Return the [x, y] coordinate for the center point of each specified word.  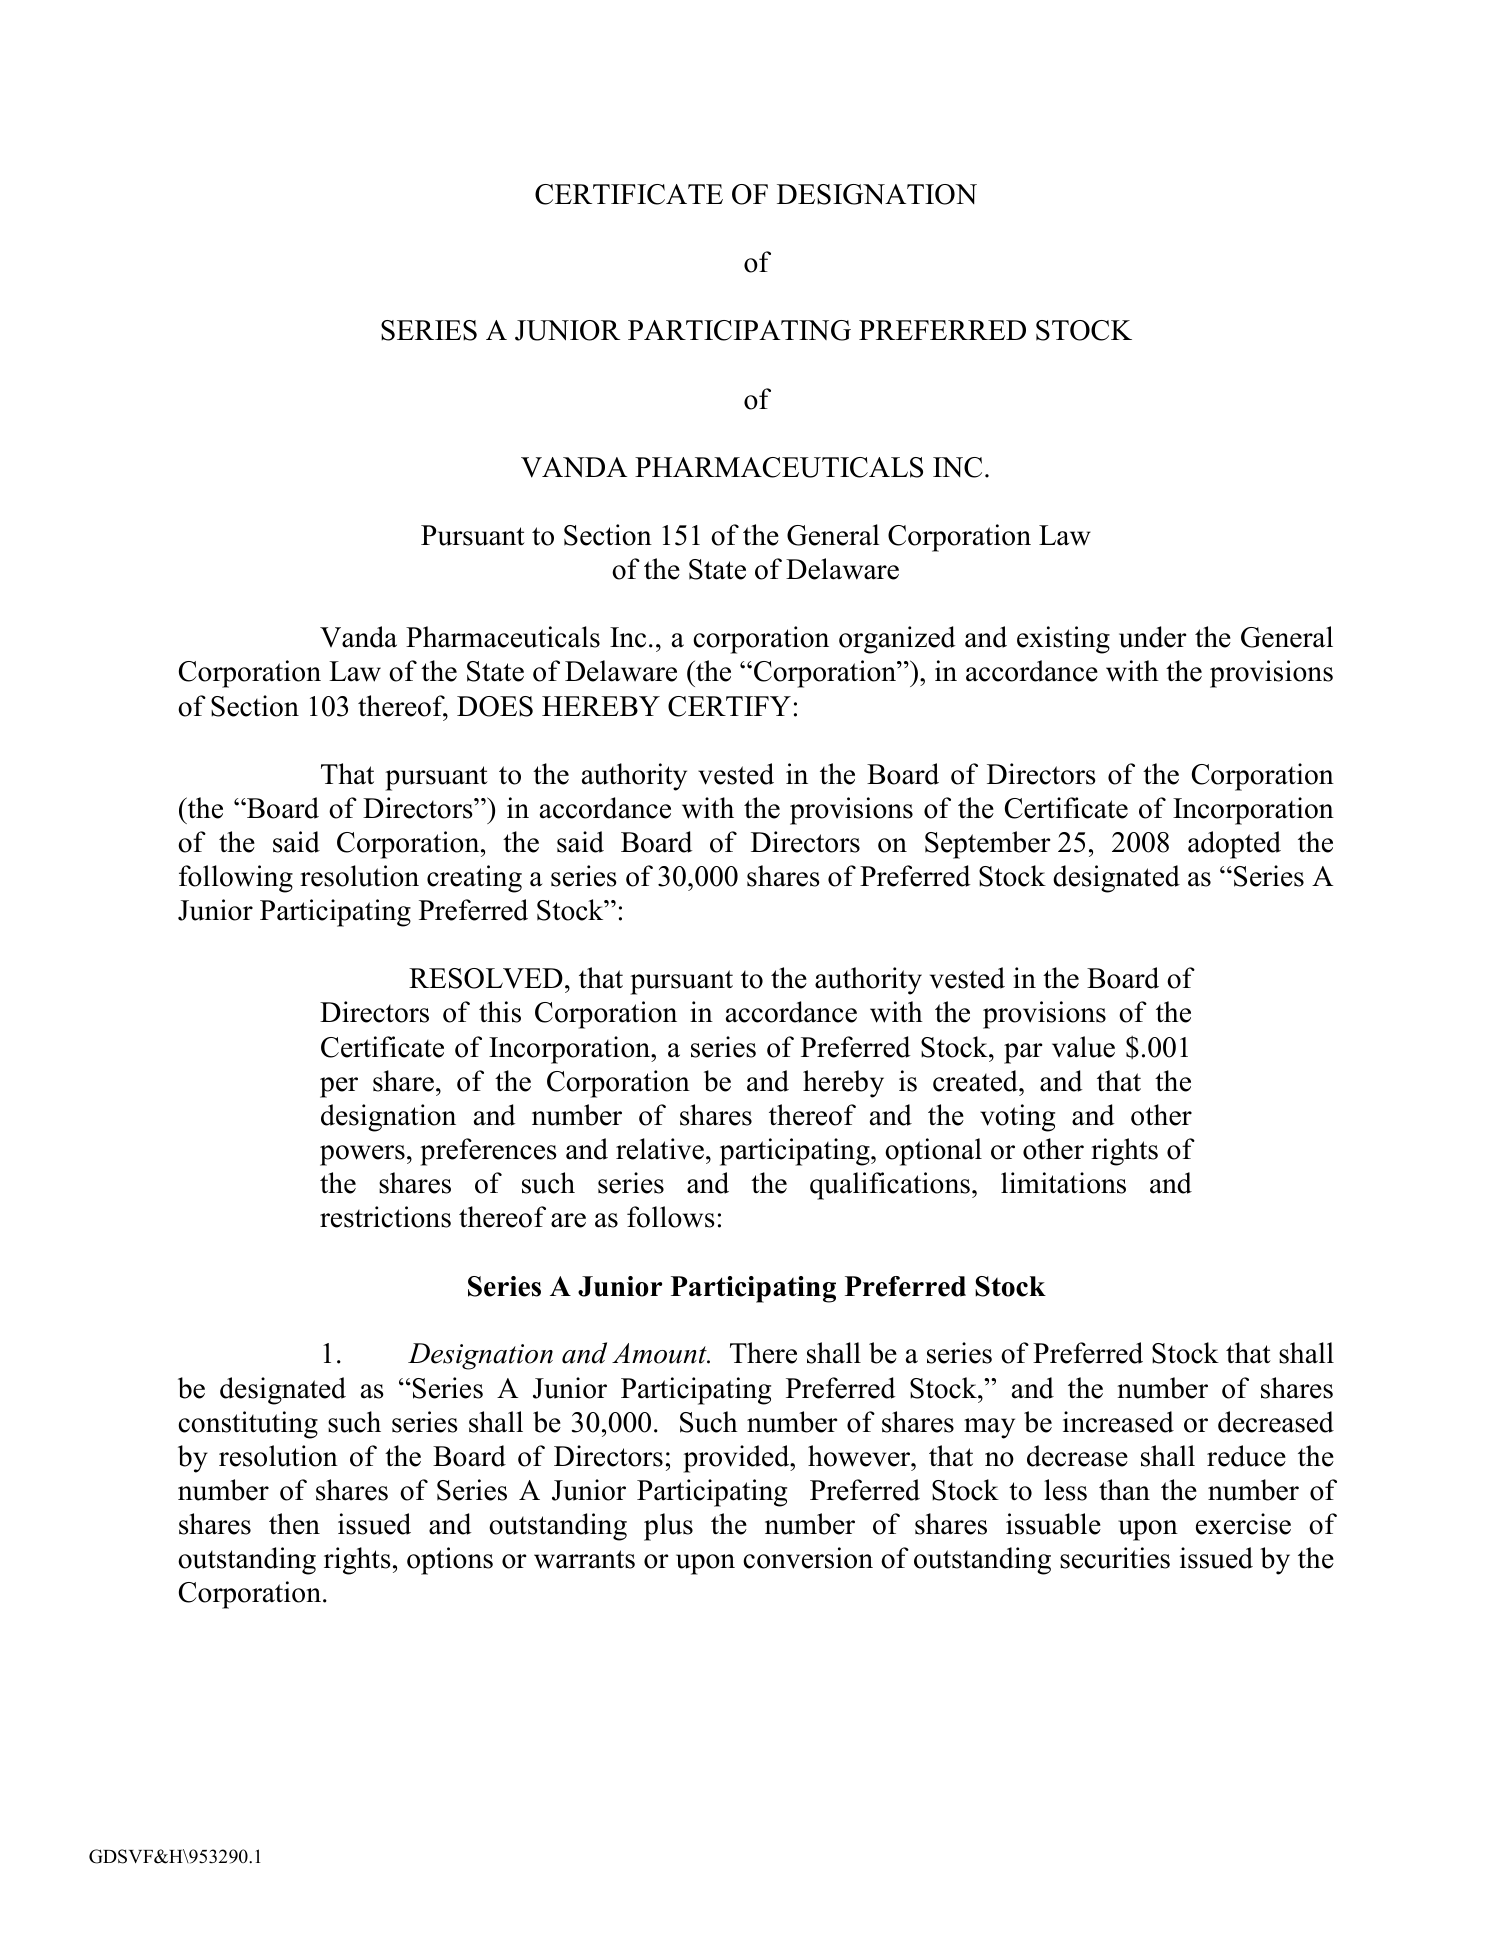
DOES [495, 706]
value [1083, 1047]
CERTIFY [729, 706]
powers [362, 1155]
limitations [1063, 1183]
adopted [1234, 845]
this [500, 1012]
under [1152, 637]
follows [671, 1217]
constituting [248, 1425]
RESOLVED [486, 978]
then [294, 1524]
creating [474, 879]
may [989, 1428]
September [987, 845]
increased [1118, 1422]
